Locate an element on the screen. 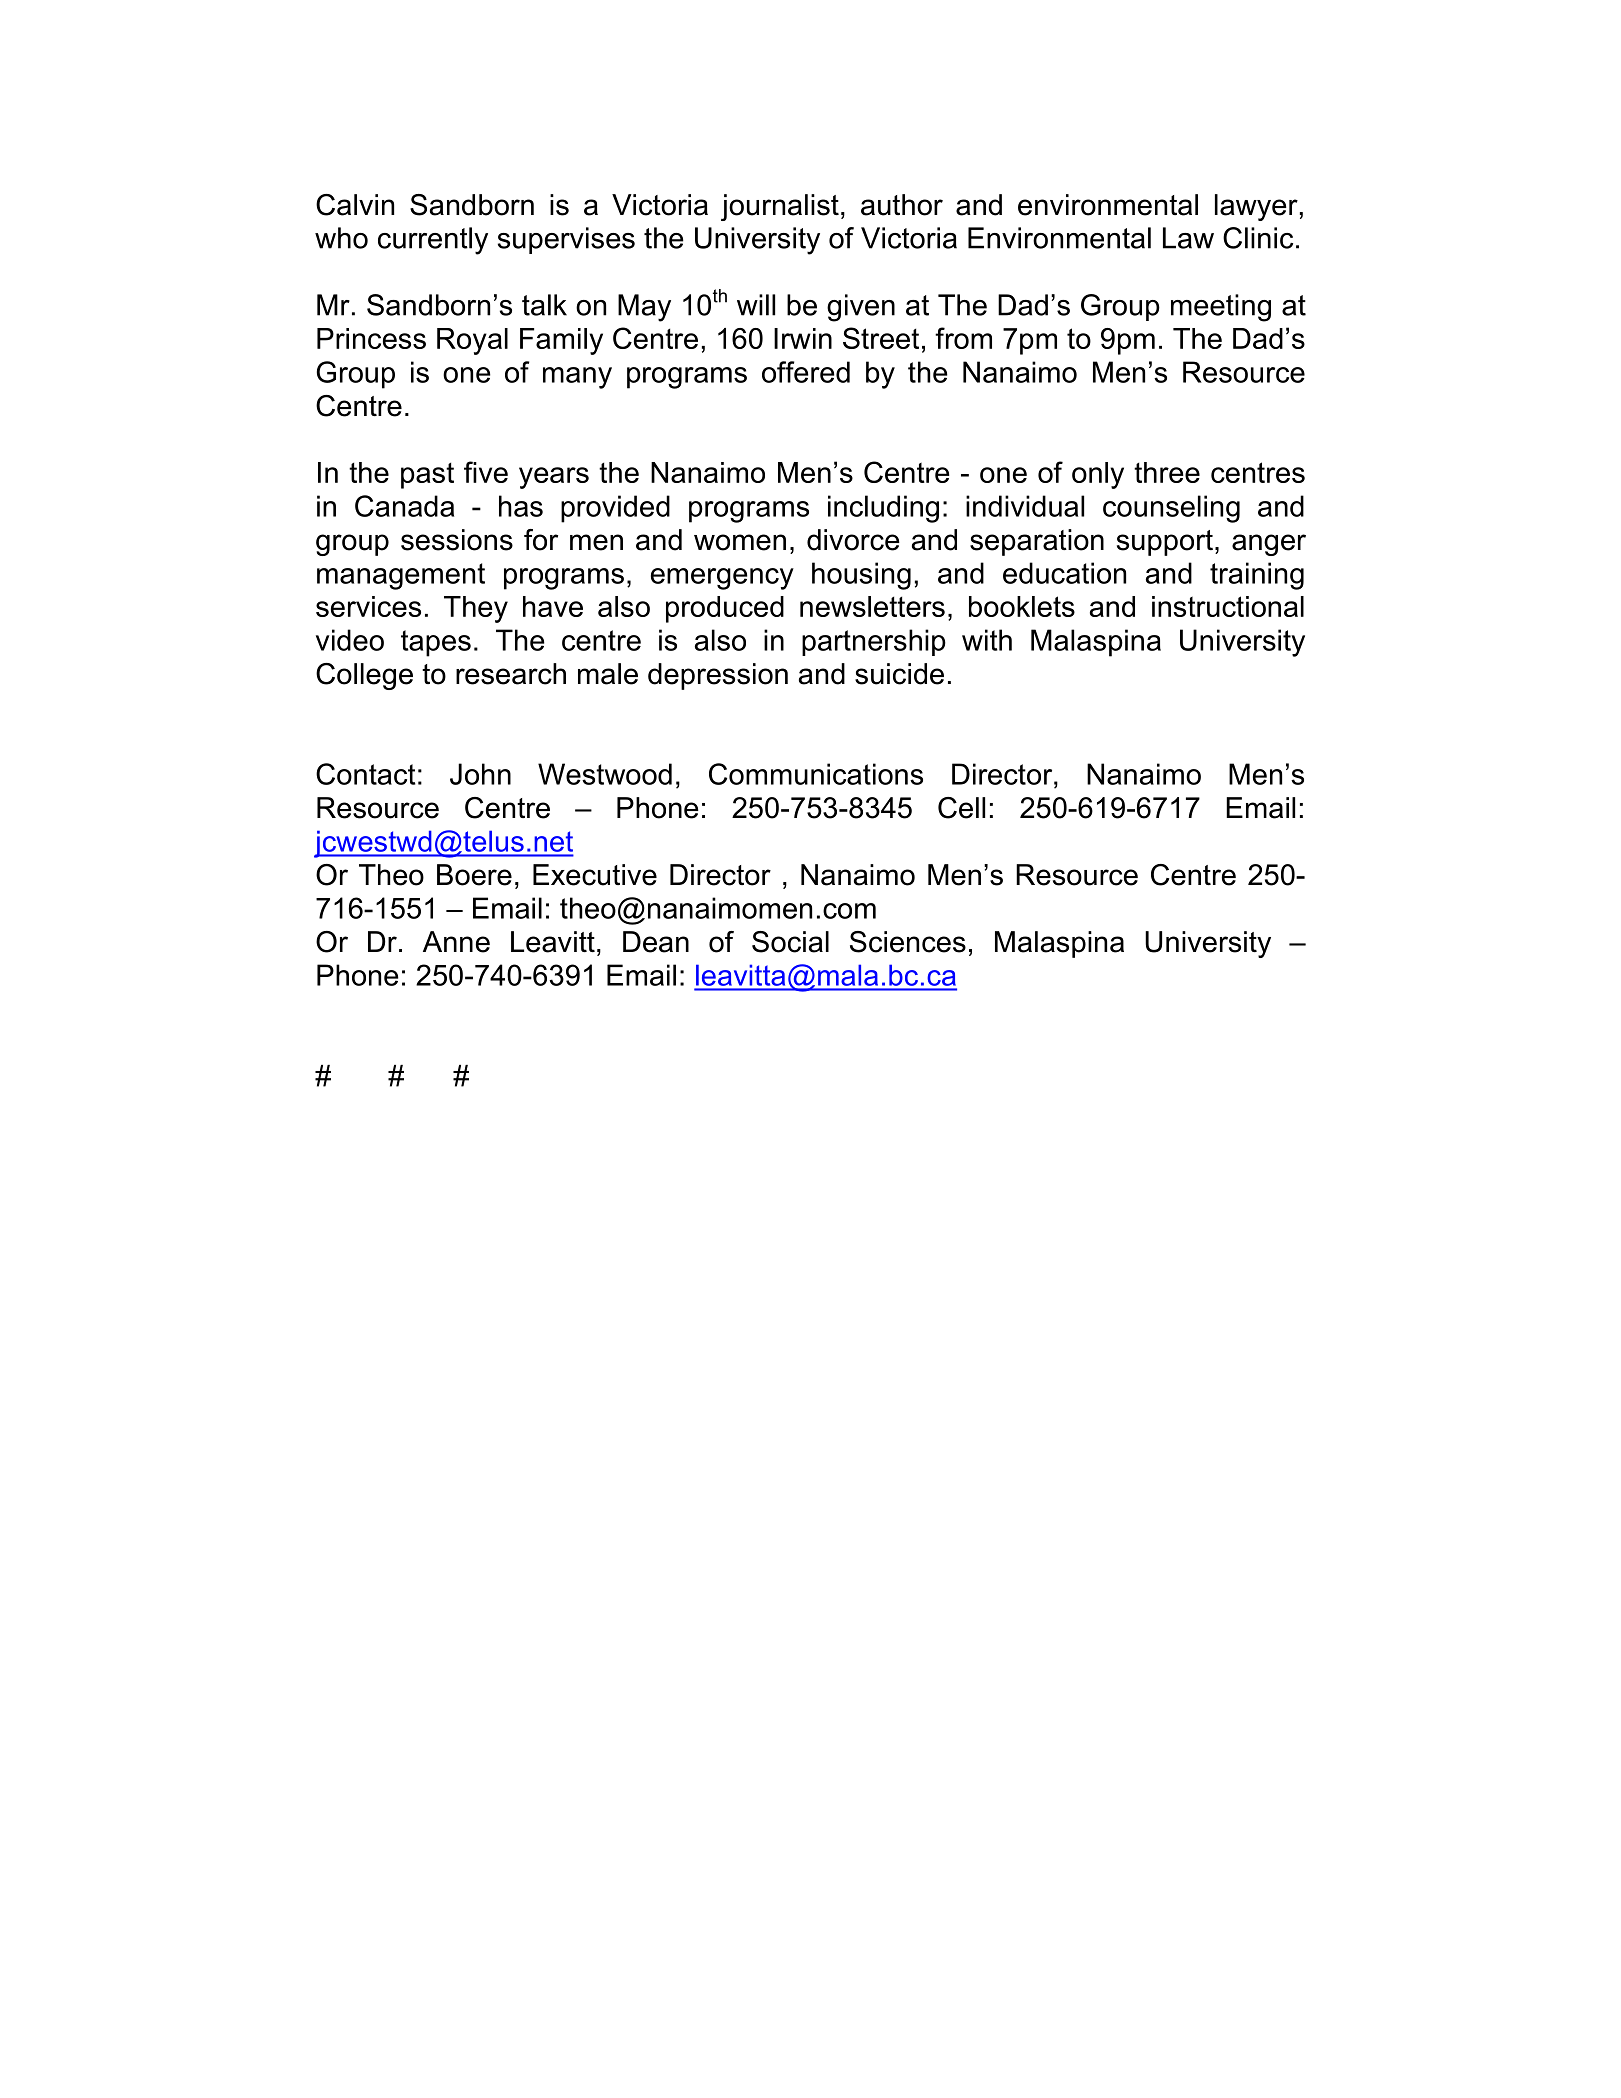  management is located at coordinates (401, 576).
